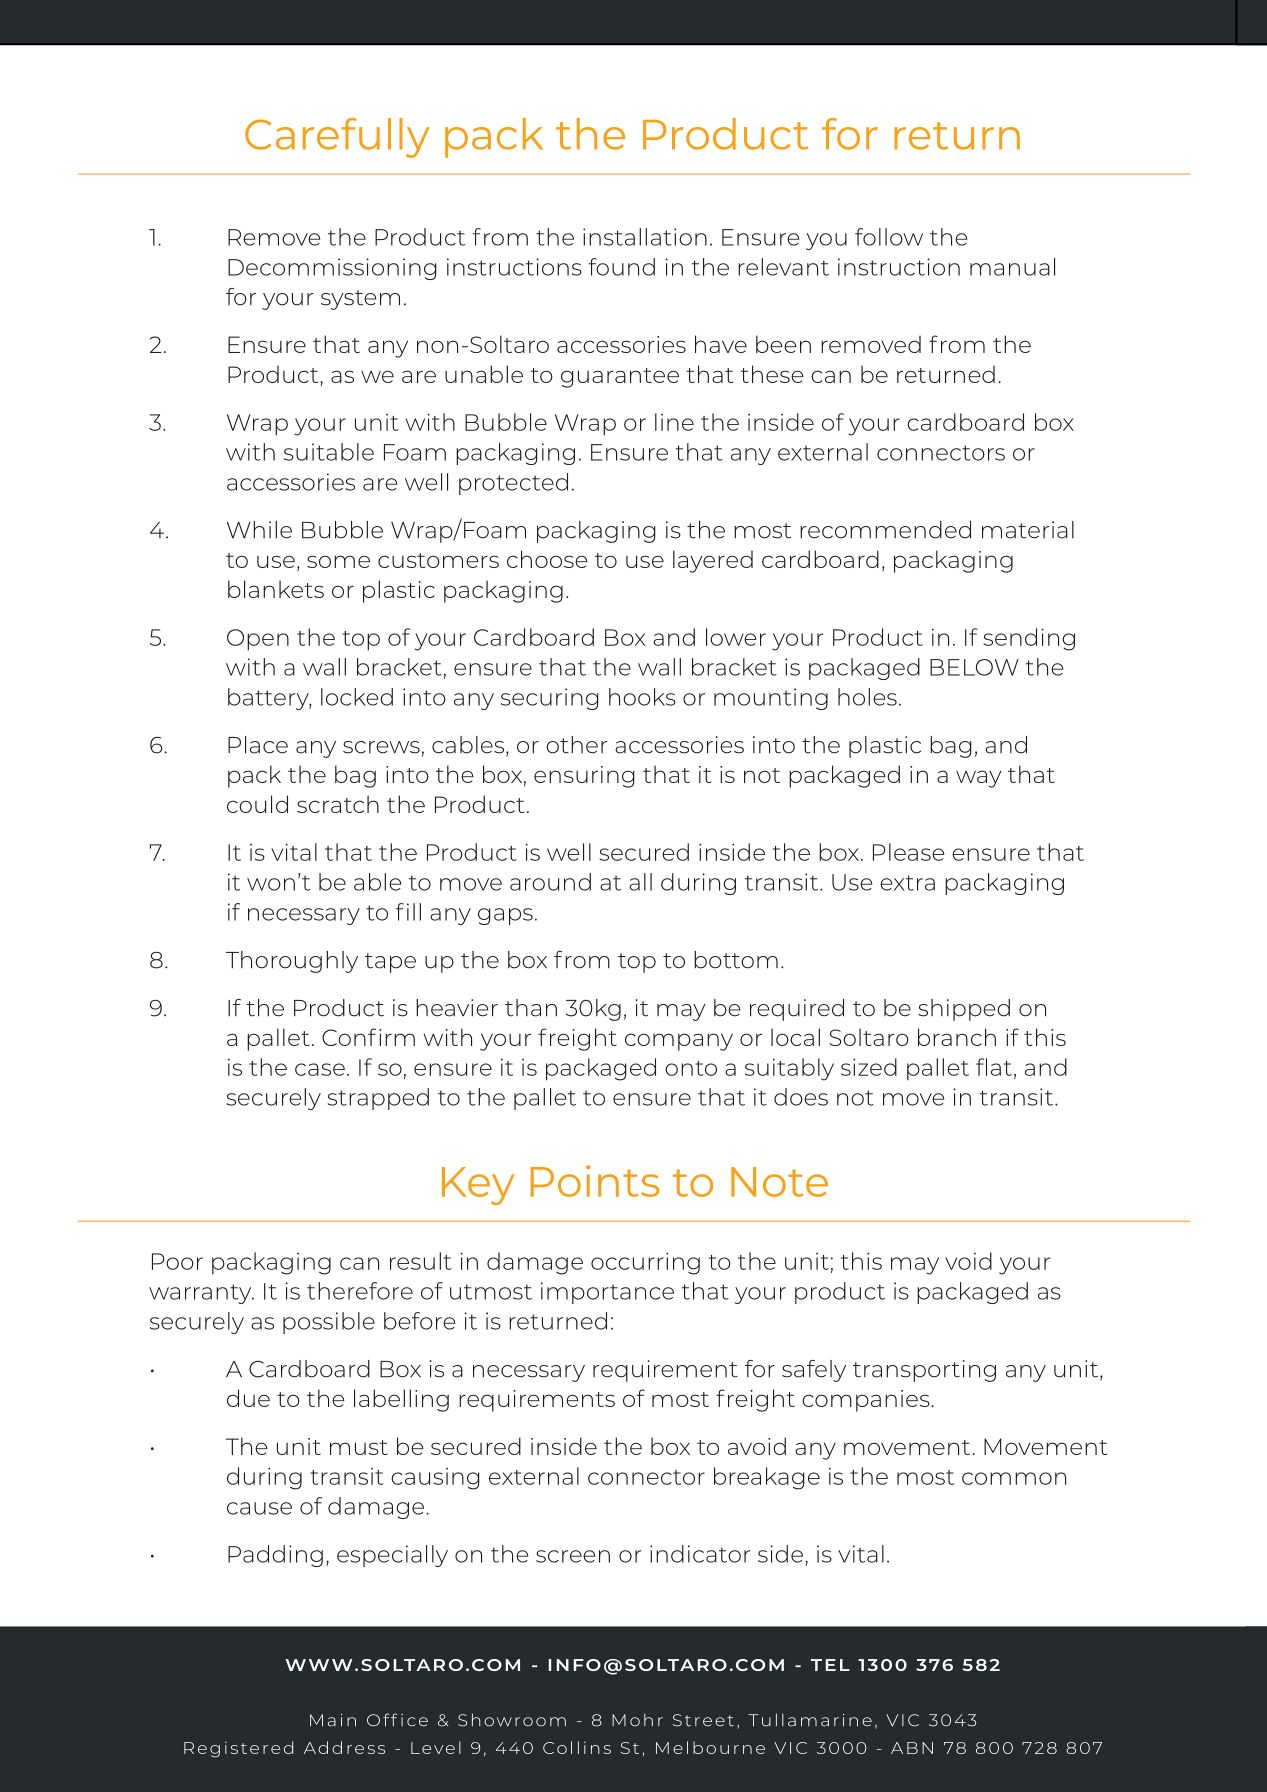 This document has width=1267, height=1792. I want to click on hooks, so click(642, 697).
